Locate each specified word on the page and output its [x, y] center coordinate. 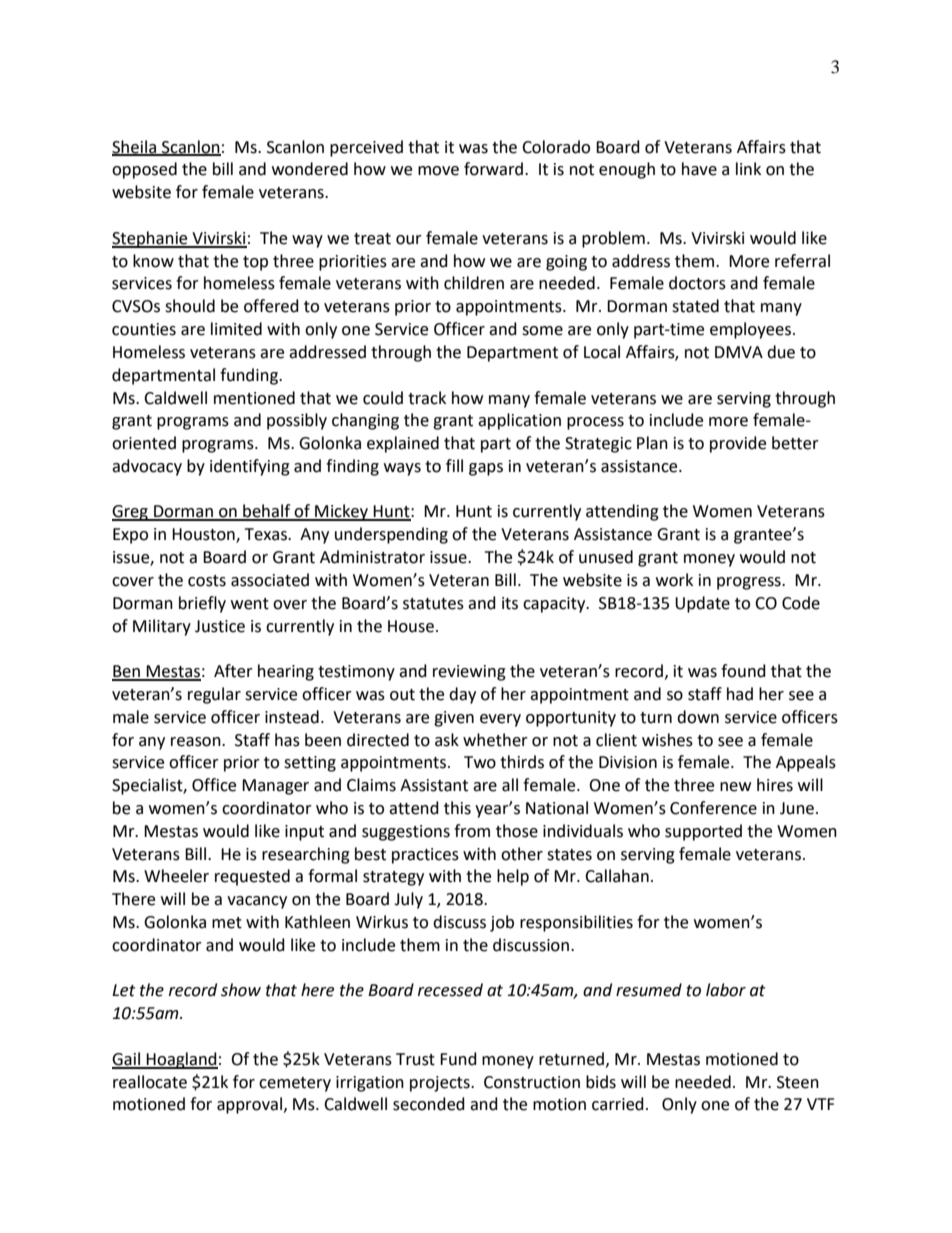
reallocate [150, 1082]
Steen [798, 1082]
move [438, 171]
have [699, 169]
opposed [144, 170]
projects [441, 1084]
